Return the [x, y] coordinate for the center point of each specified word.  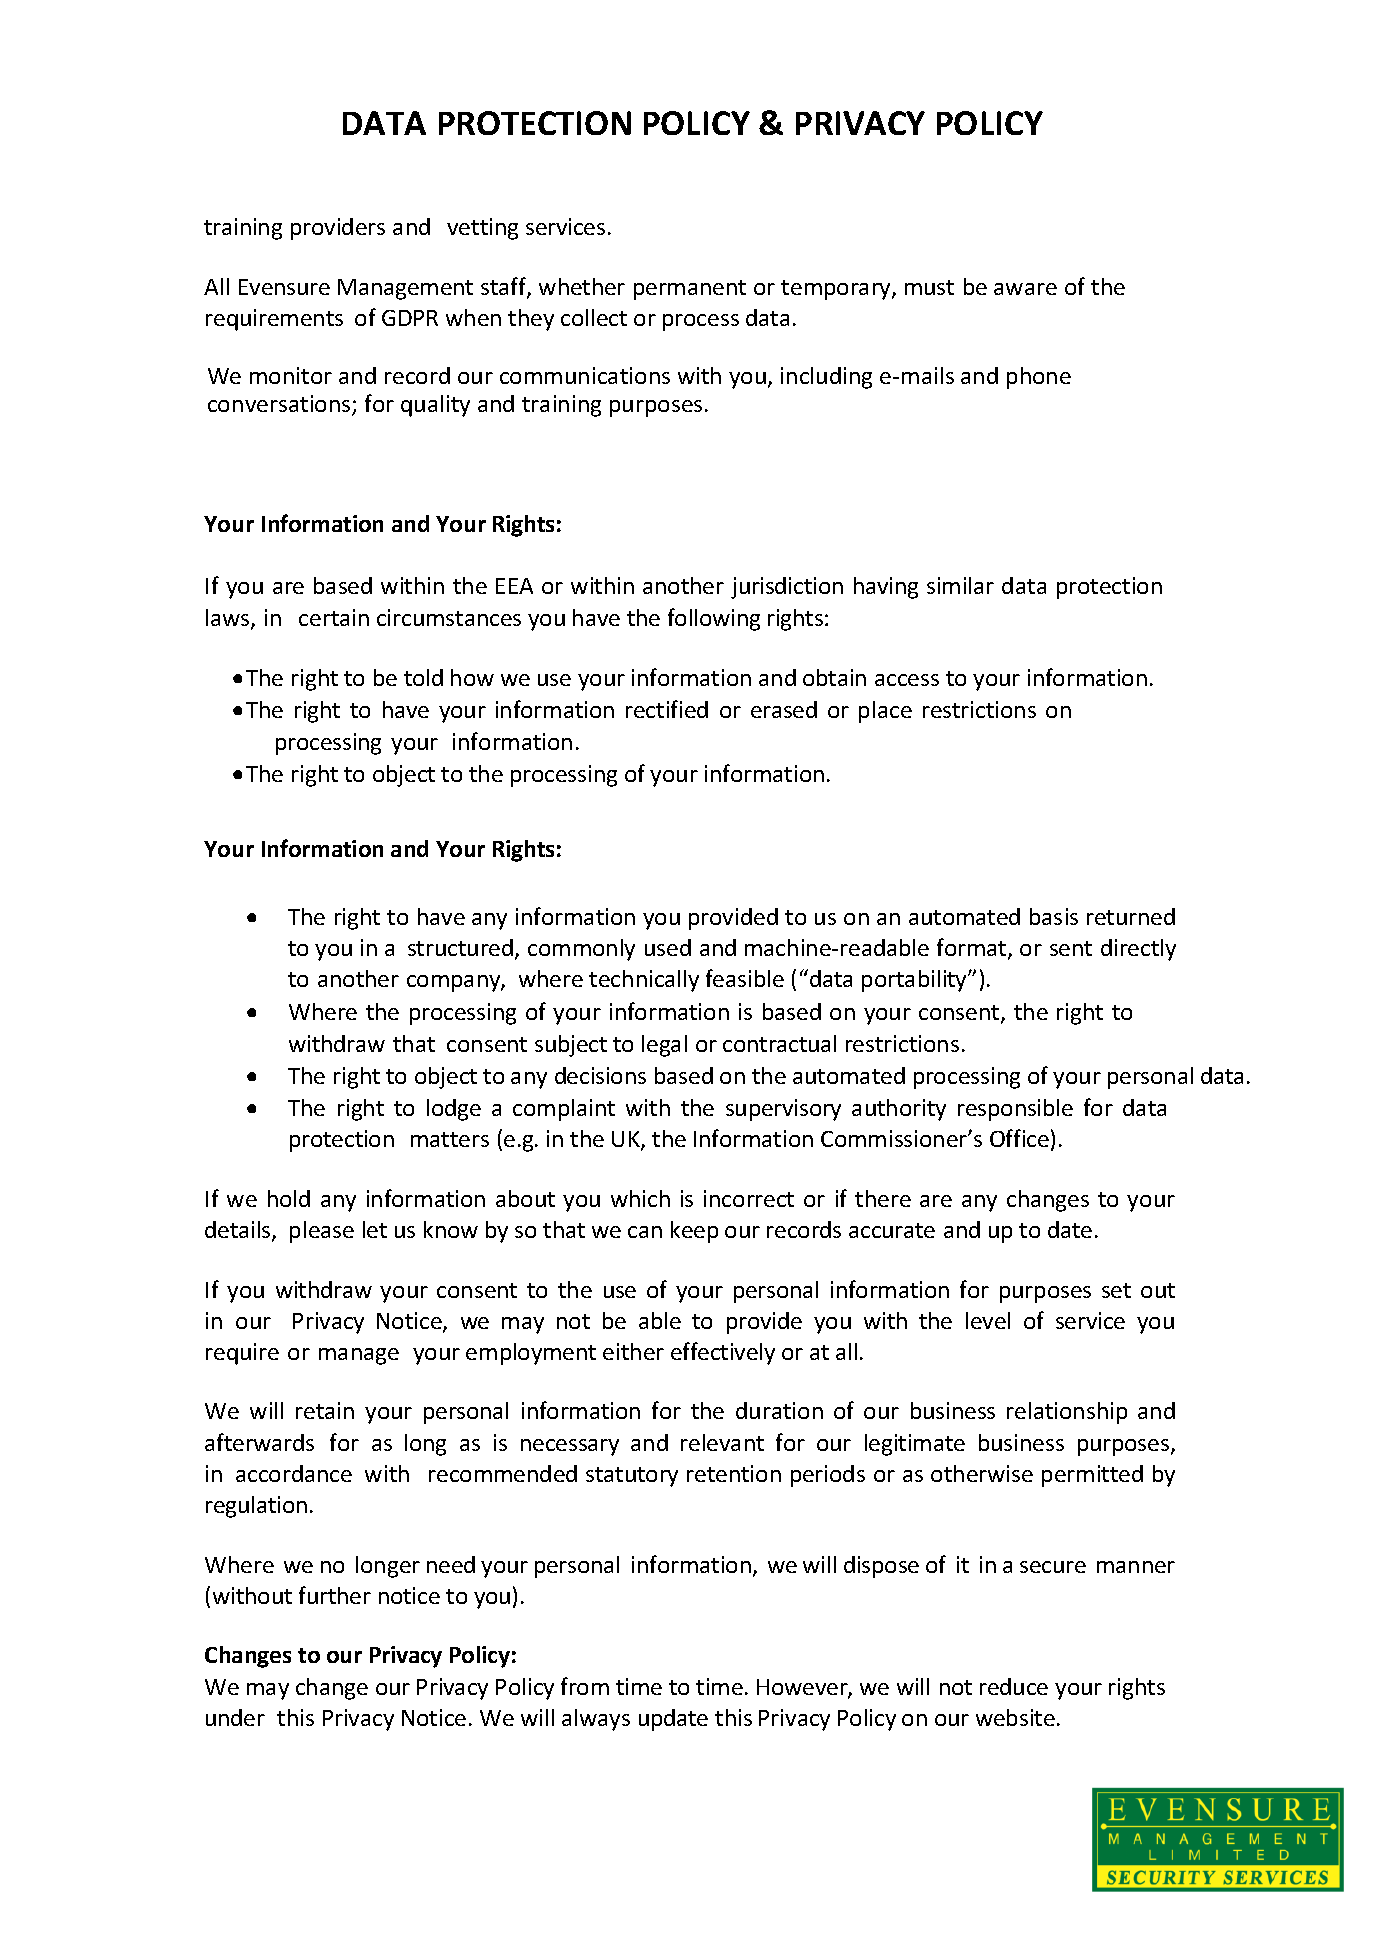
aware [1025, 289]
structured [462, 949]
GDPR [410, 318]
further [335, 1595]
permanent [690, 290]
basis [1054, 916]
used [668, 947]
